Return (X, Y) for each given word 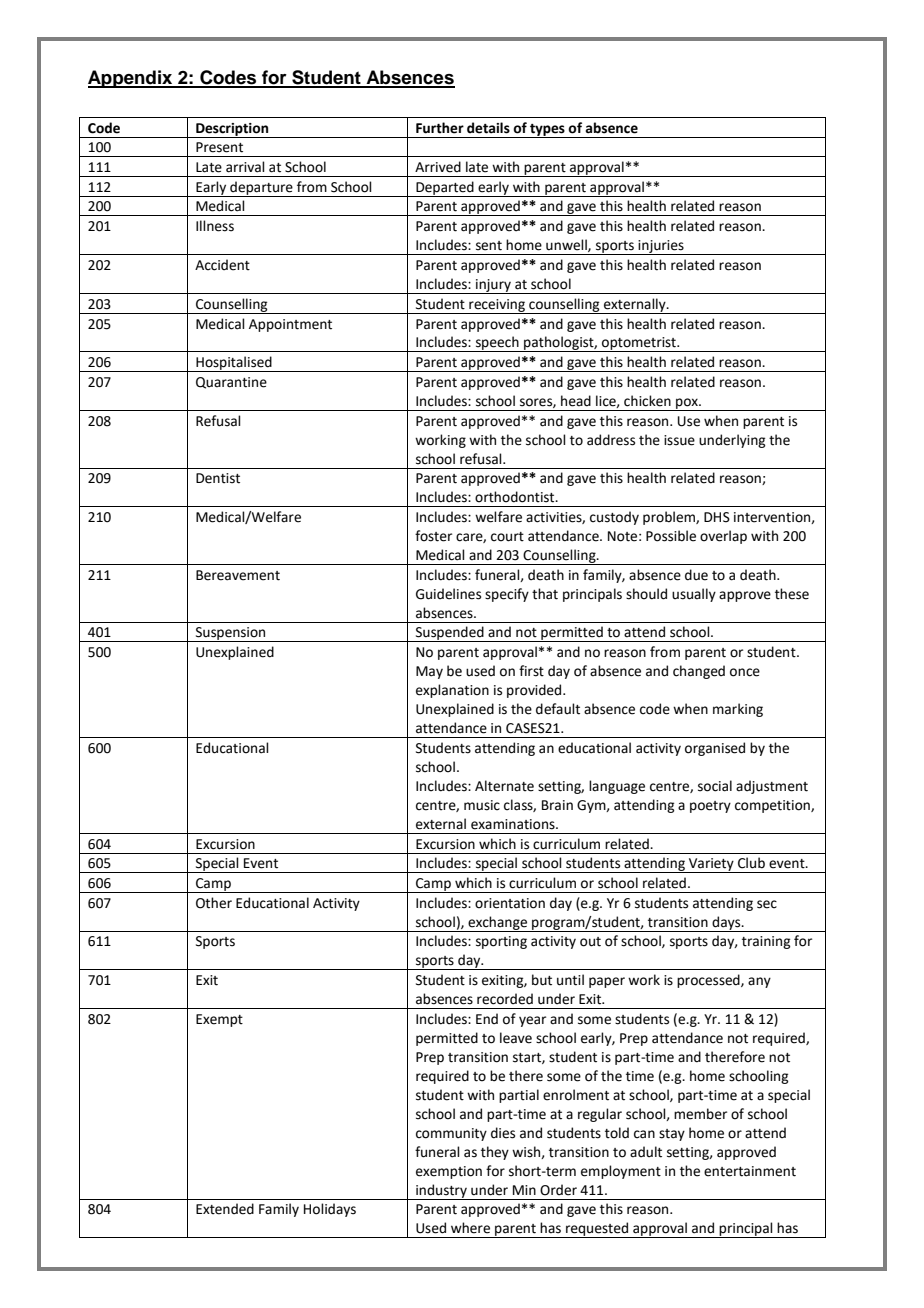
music (482, 805)
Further (440, 128)
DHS (717, 517)
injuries (661, 247)
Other (214, 903)
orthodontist (516, 497)
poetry (710, 807)
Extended (225, 1209)
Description (232, 130)
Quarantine (231, 383)
